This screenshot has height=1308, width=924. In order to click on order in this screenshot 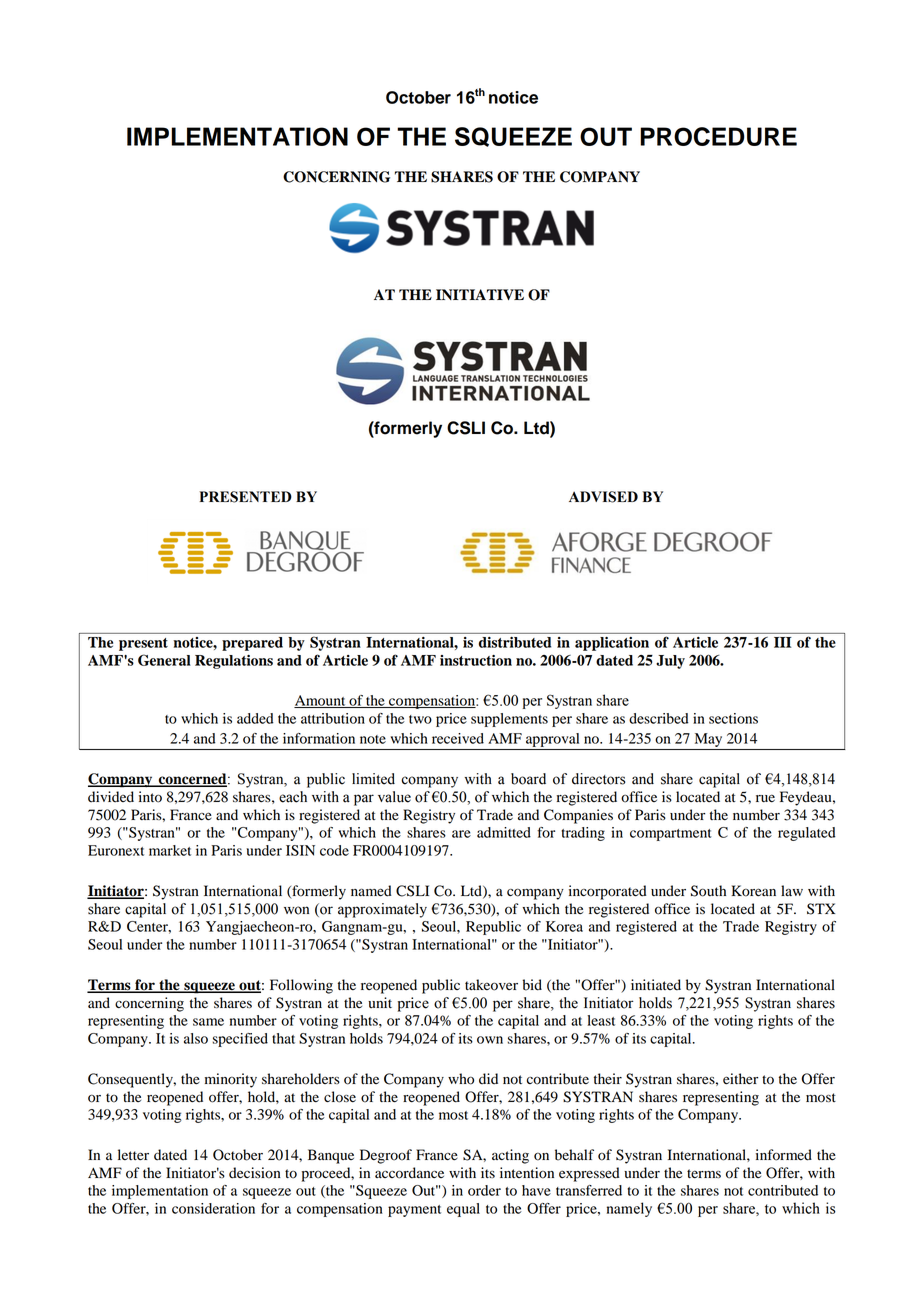, I will do `click(484, 1190)`.
